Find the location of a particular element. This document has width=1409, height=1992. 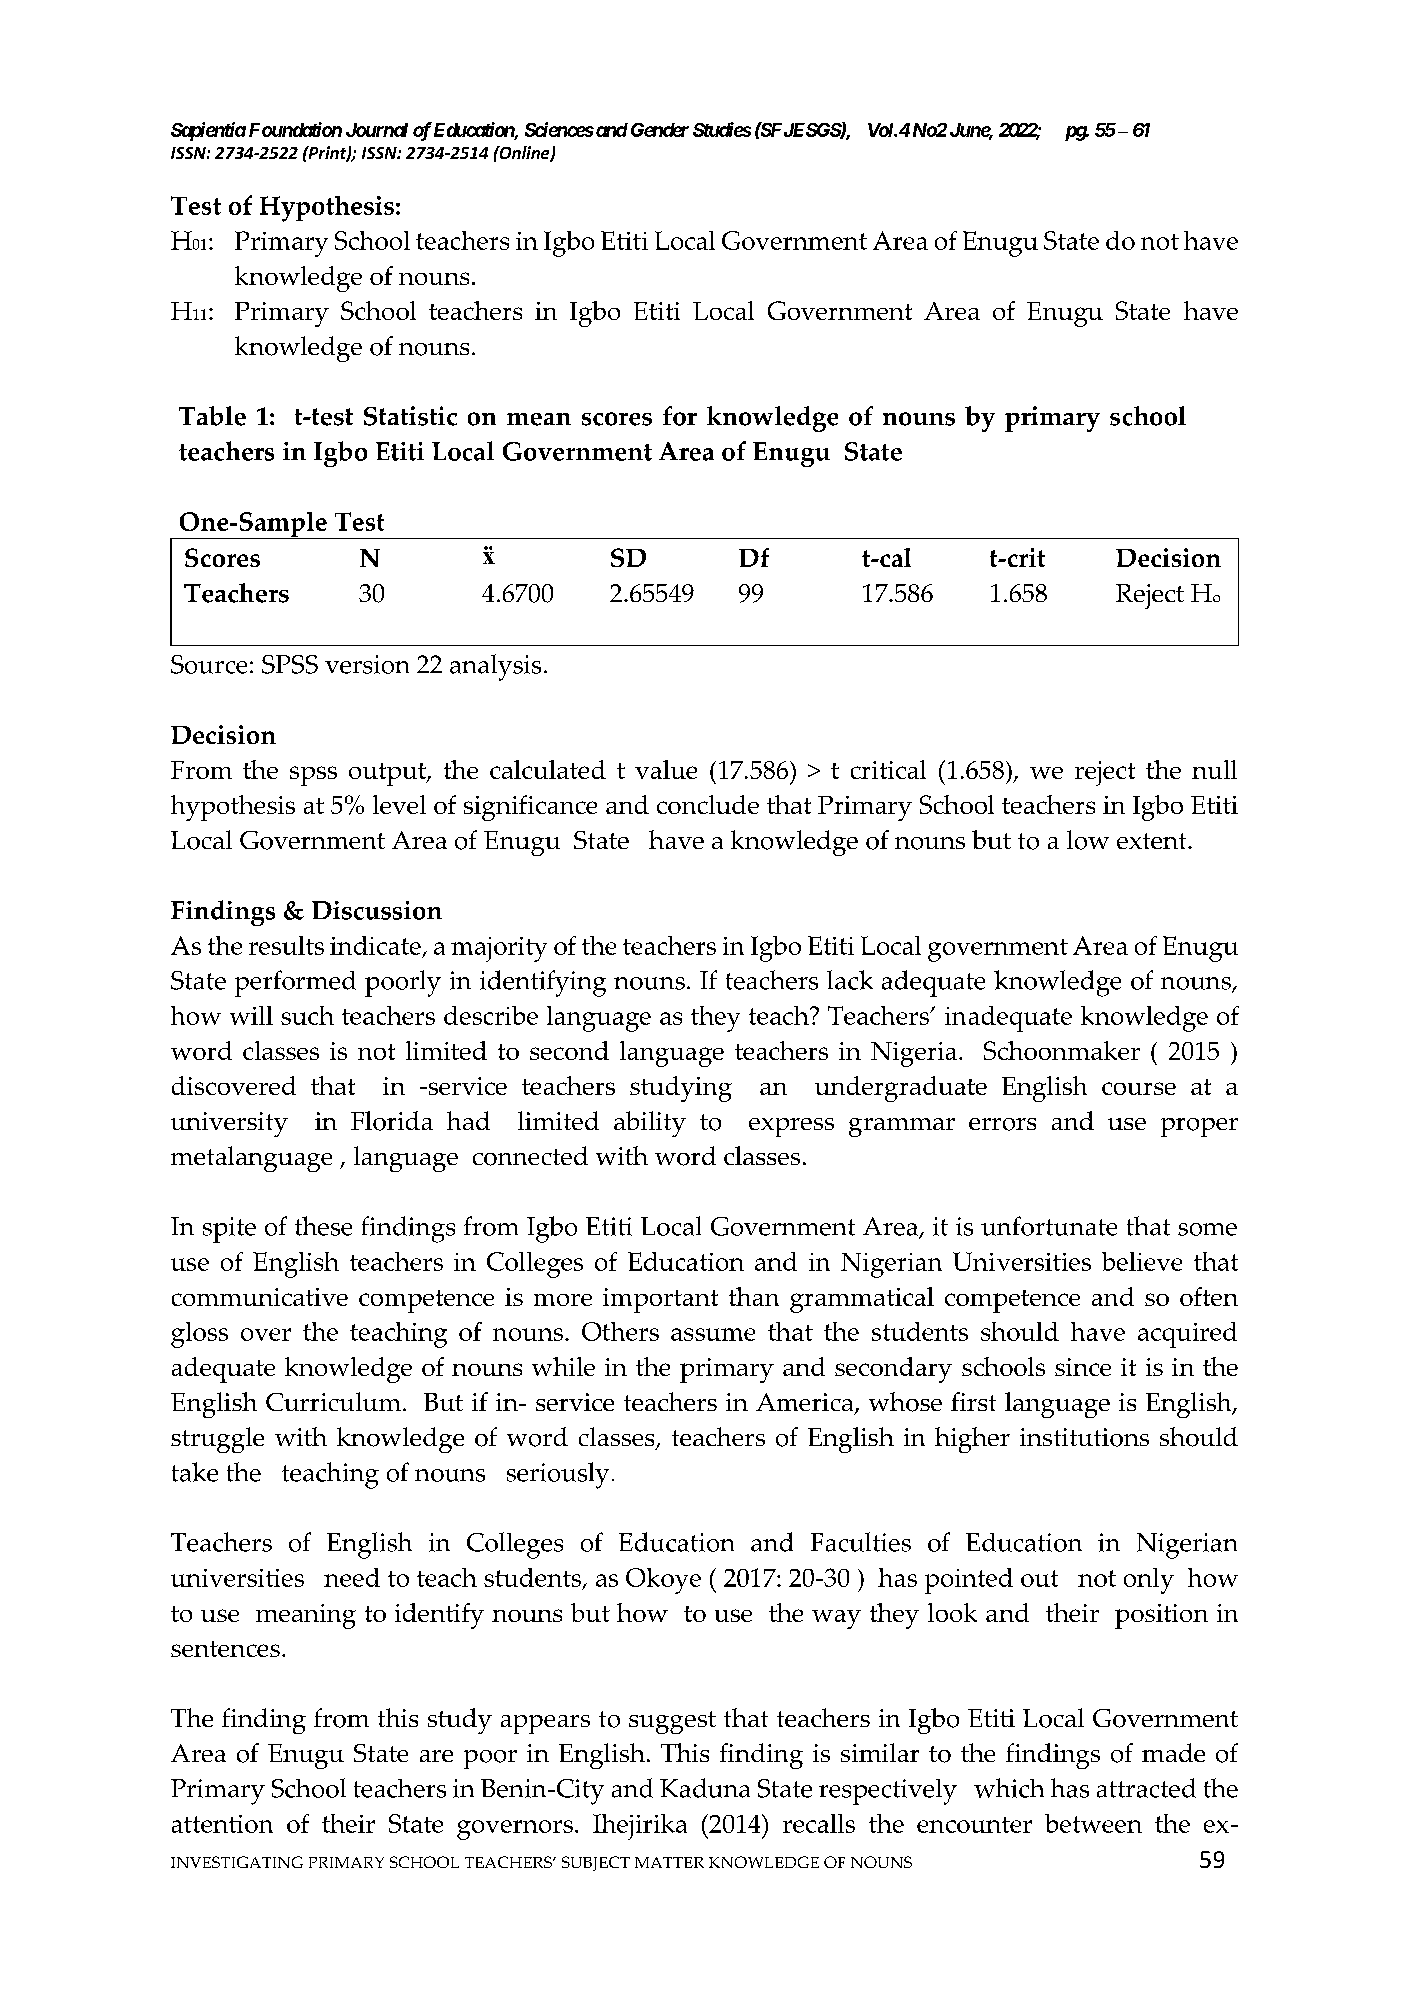

MATTER is located at coordinates (669, 1862).
